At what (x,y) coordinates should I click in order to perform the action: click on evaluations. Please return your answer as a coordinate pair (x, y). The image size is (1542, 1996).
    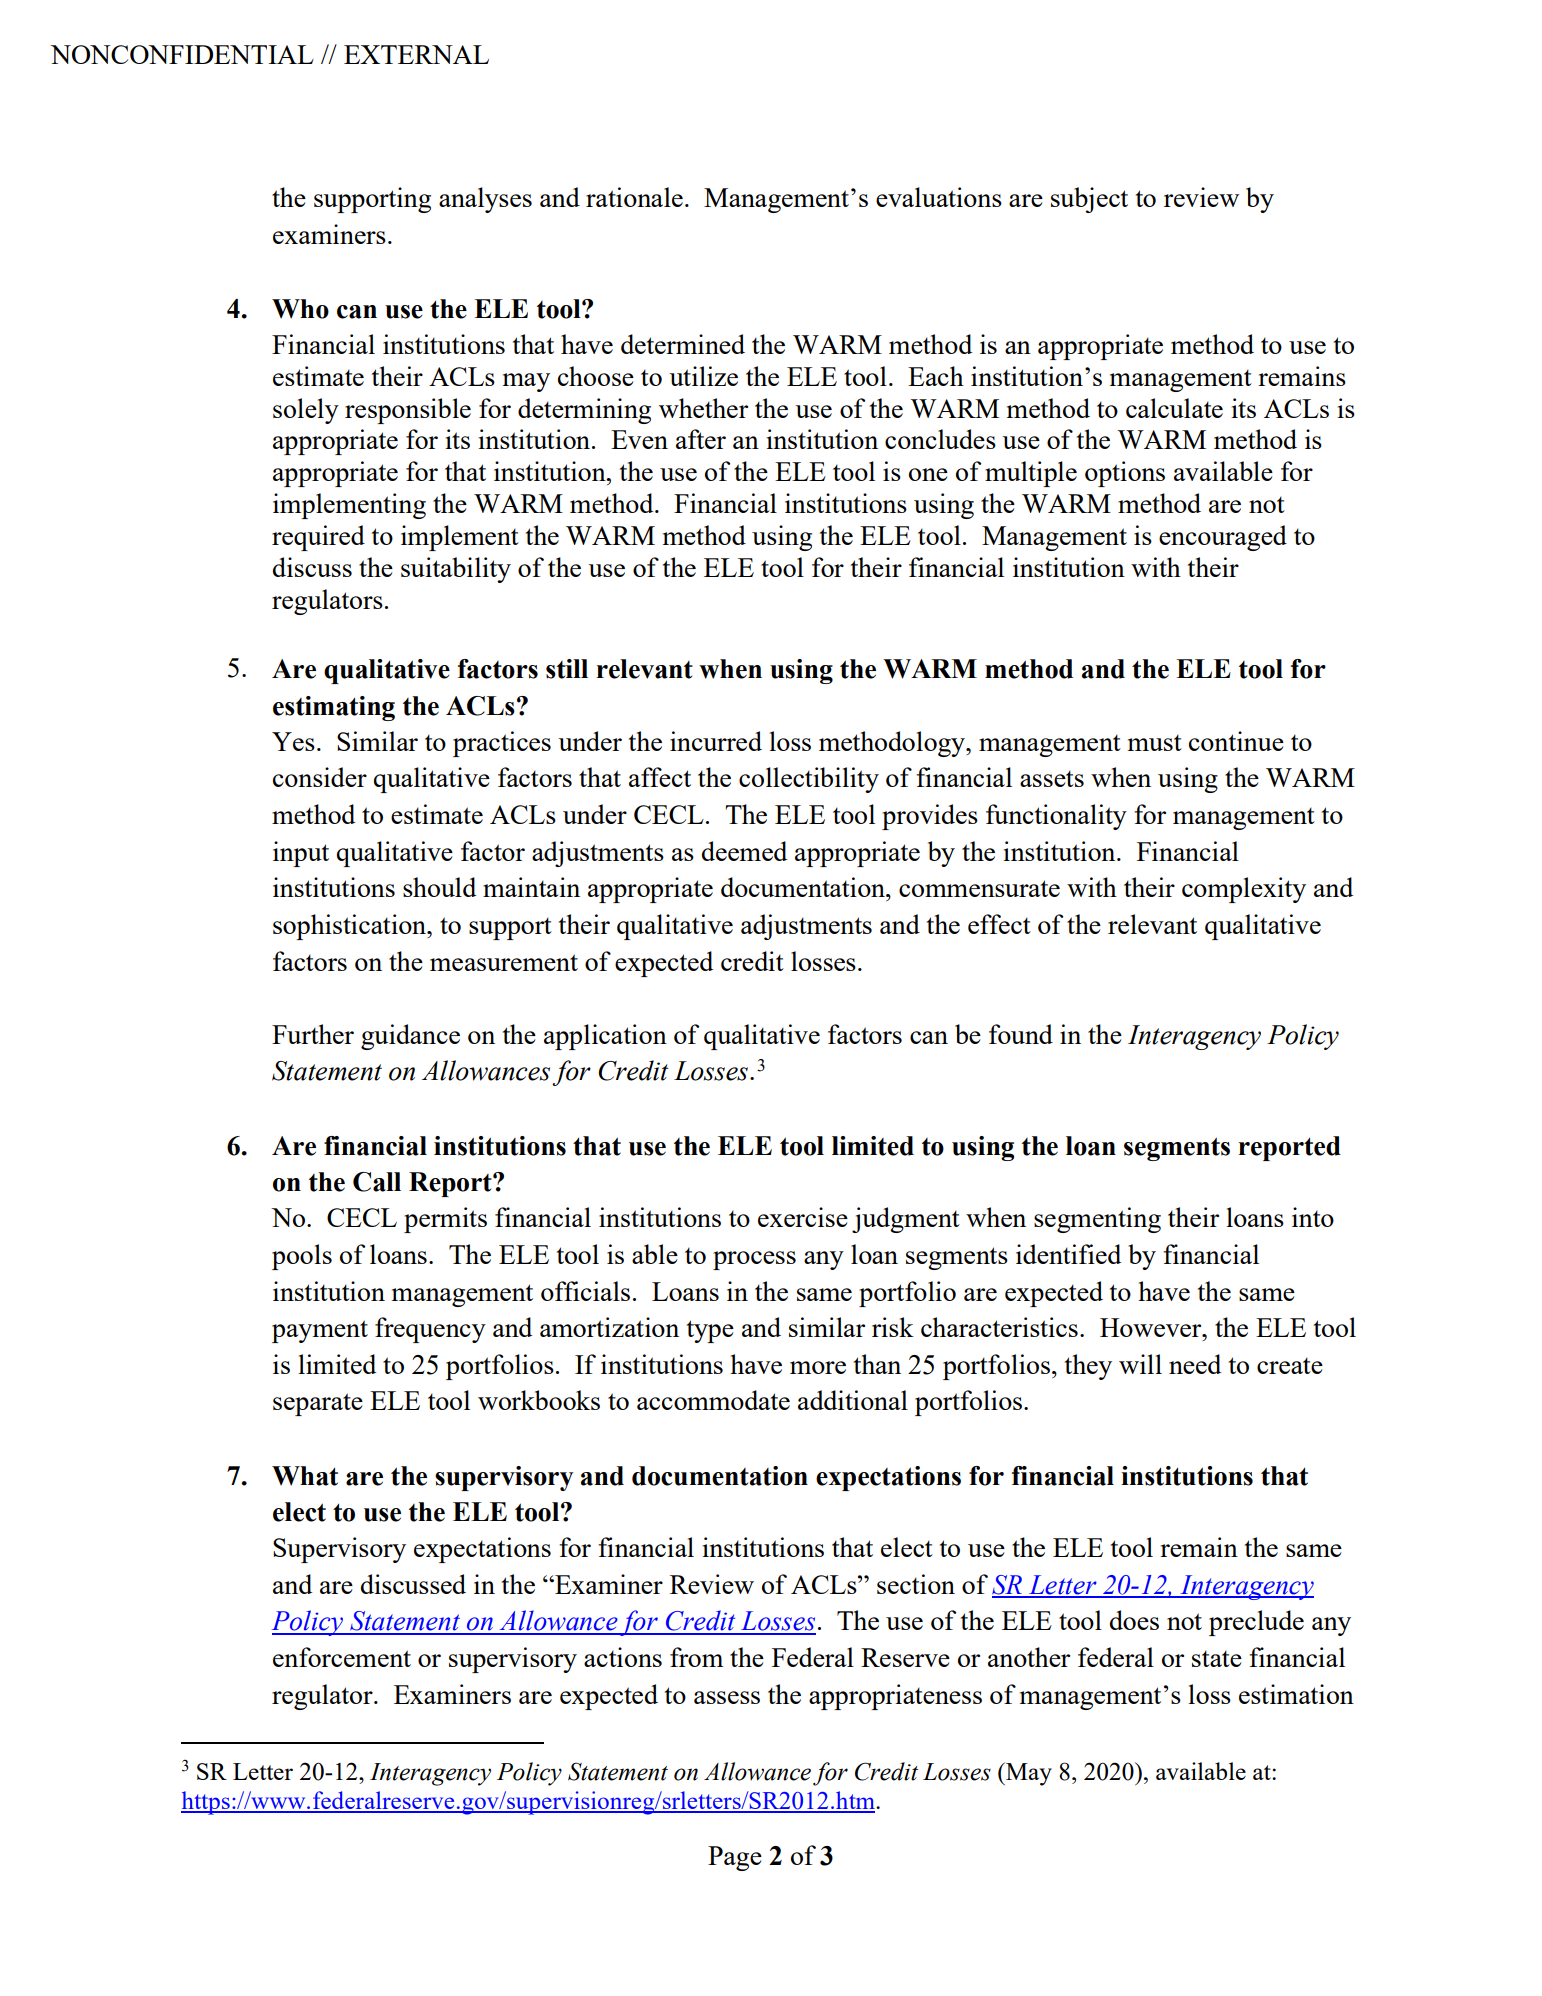
    Looking at the image, I should click on (939, 197).
